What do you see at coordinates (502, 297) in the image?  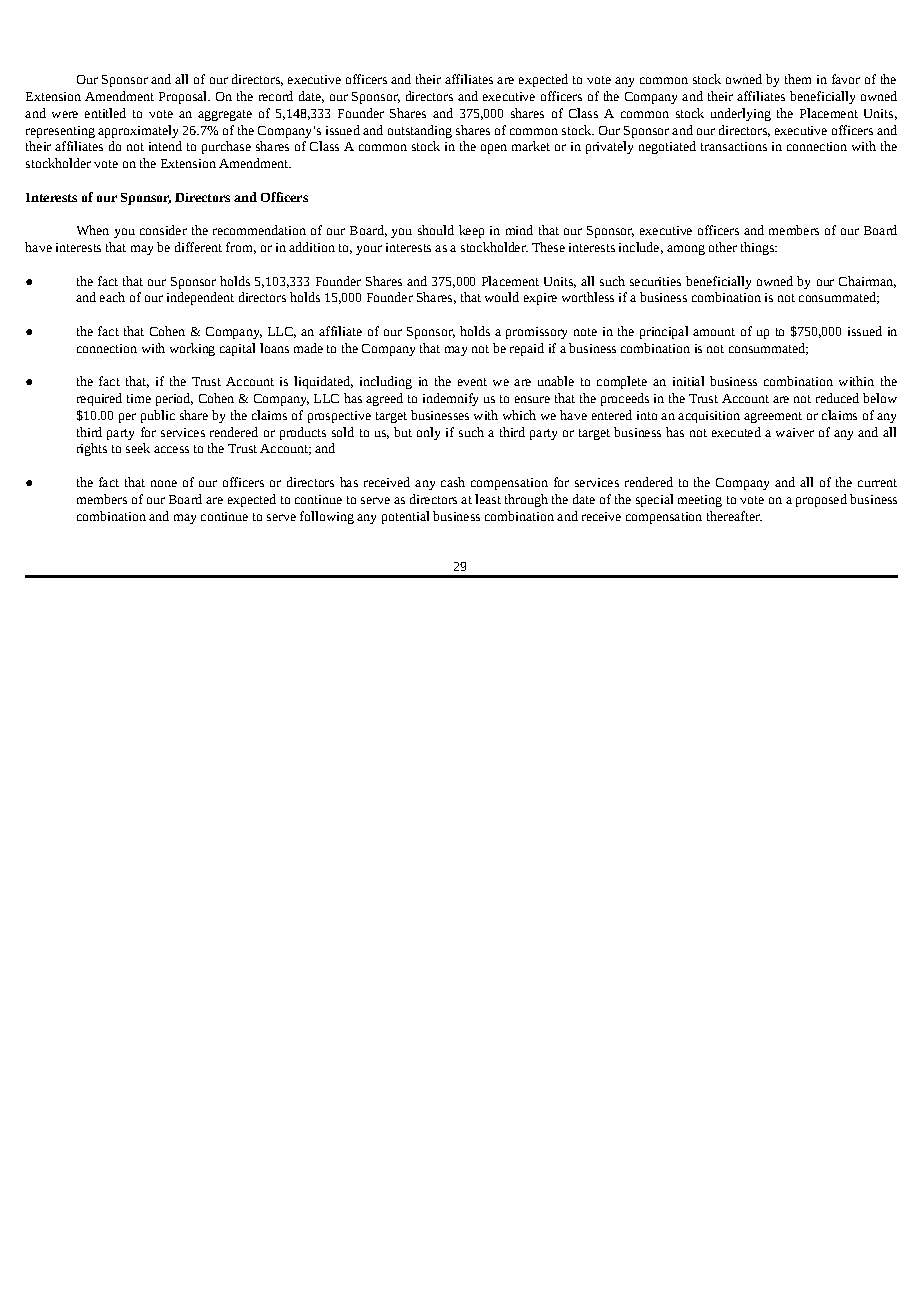 I see `would` at bounding box center [502, 297].
